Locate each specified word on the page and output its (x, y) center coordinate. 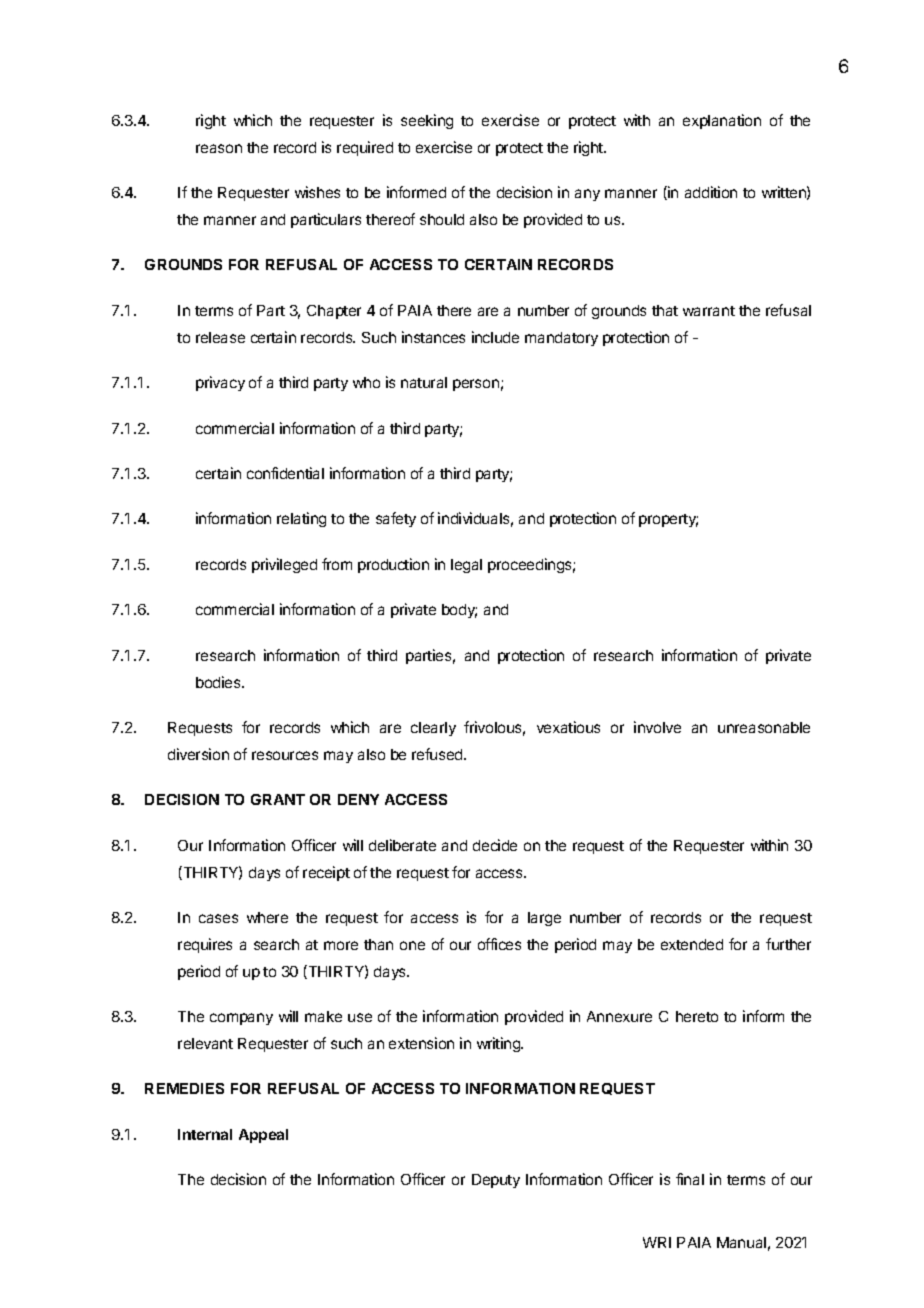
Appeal (263, 1136)
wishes (317, 192)
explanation (722, 121)
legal (466, 566)
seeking (427, 121)
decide (495, 845)
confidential (285, 473)
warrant (709, 311)
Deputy (496, 1181)
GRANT (278, 799)
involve (657, 727)
